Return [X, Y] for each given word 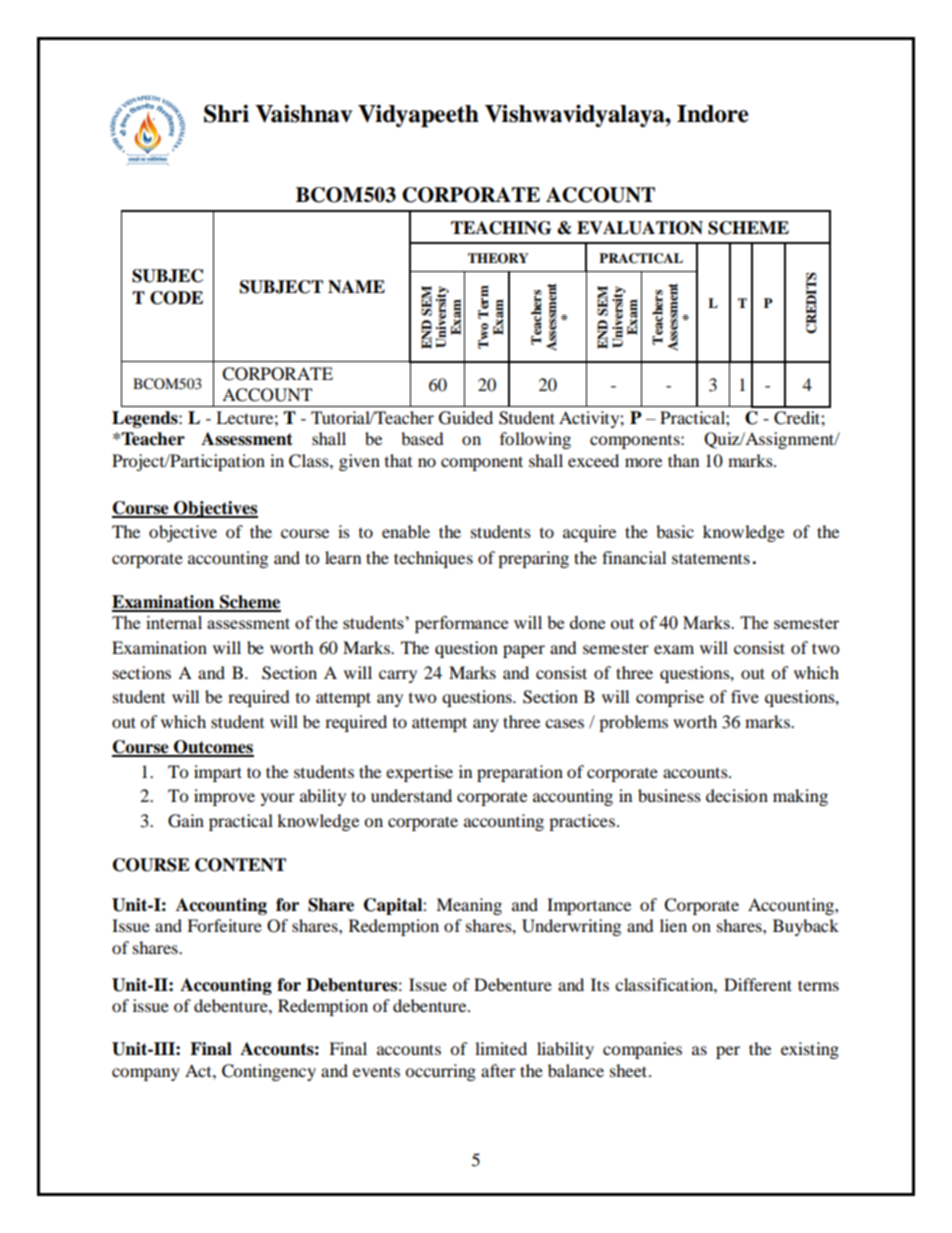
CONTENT [240, 865]
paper [524, 651]
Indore [713, 114]
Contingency [269, 1072]
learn [343, 557]
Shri [226, 113]
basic [675, 531]
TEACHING [501, 228]
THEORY [498, 258]
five [745, 696]
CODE [176, 298]
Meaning [469, 906]
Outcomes [213, 748]
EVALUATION [640, 228]
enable [406, 531]
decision [737, 795]
